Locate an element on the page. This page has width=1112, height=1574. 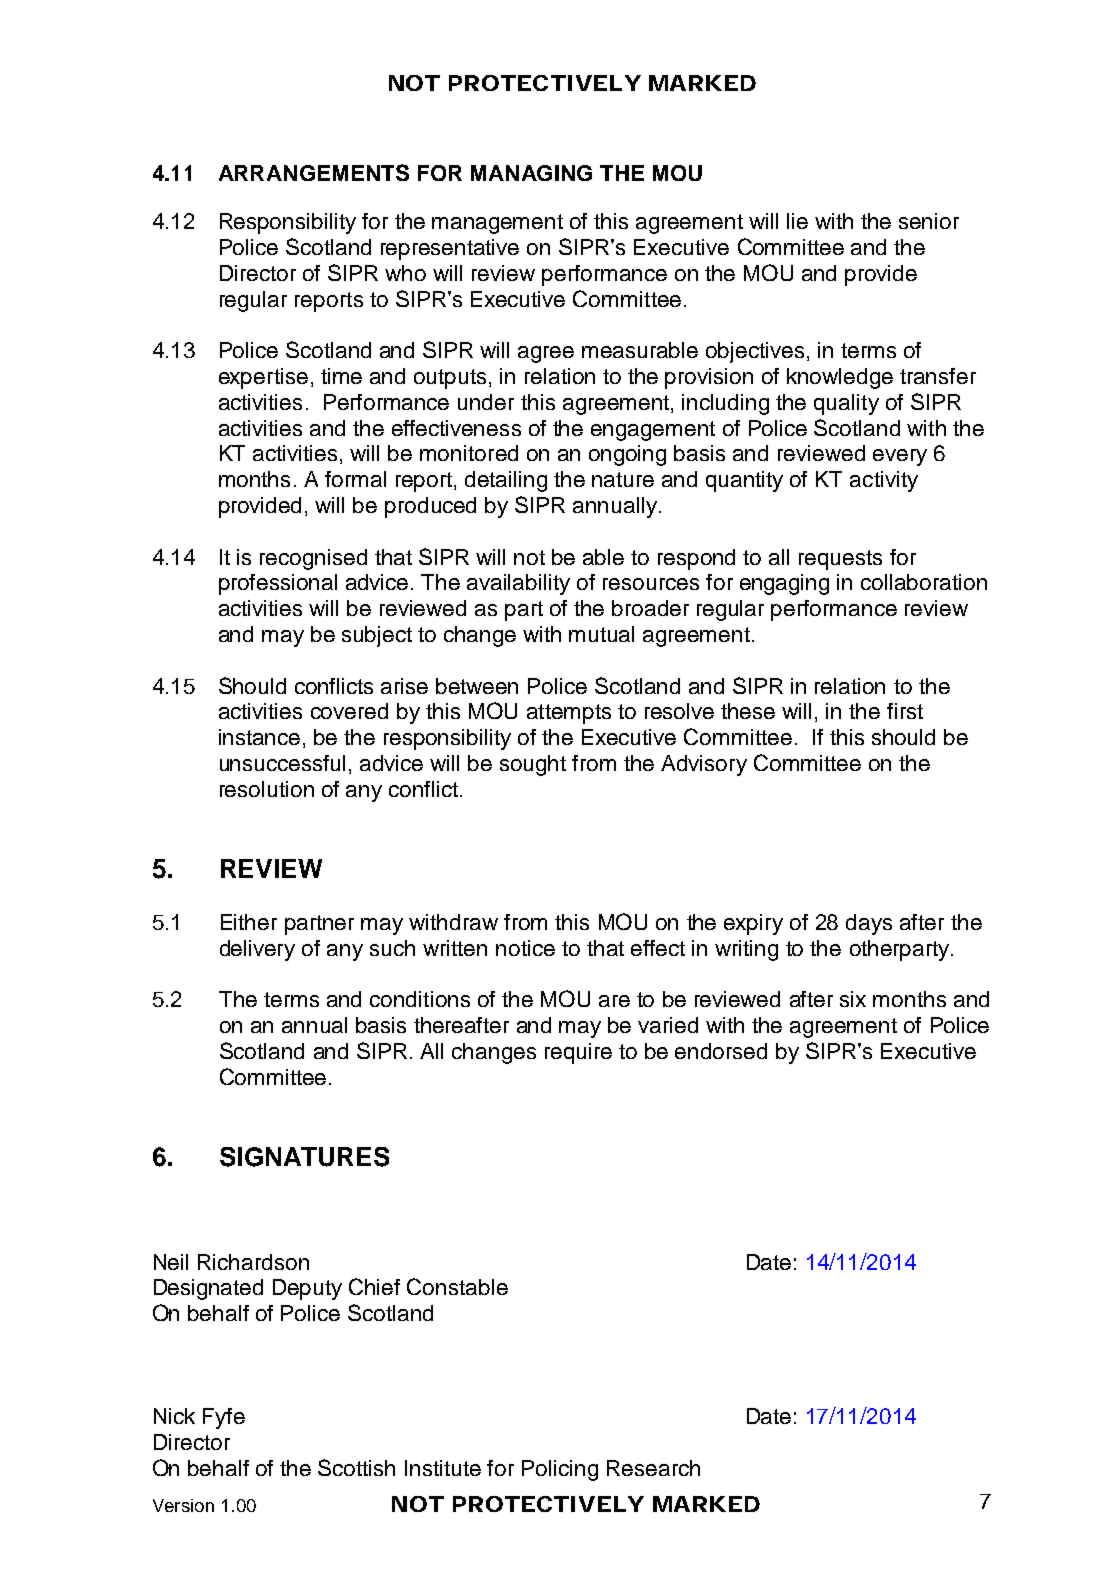
ARRANGEMENTS is located at coordinates (314, 172).
